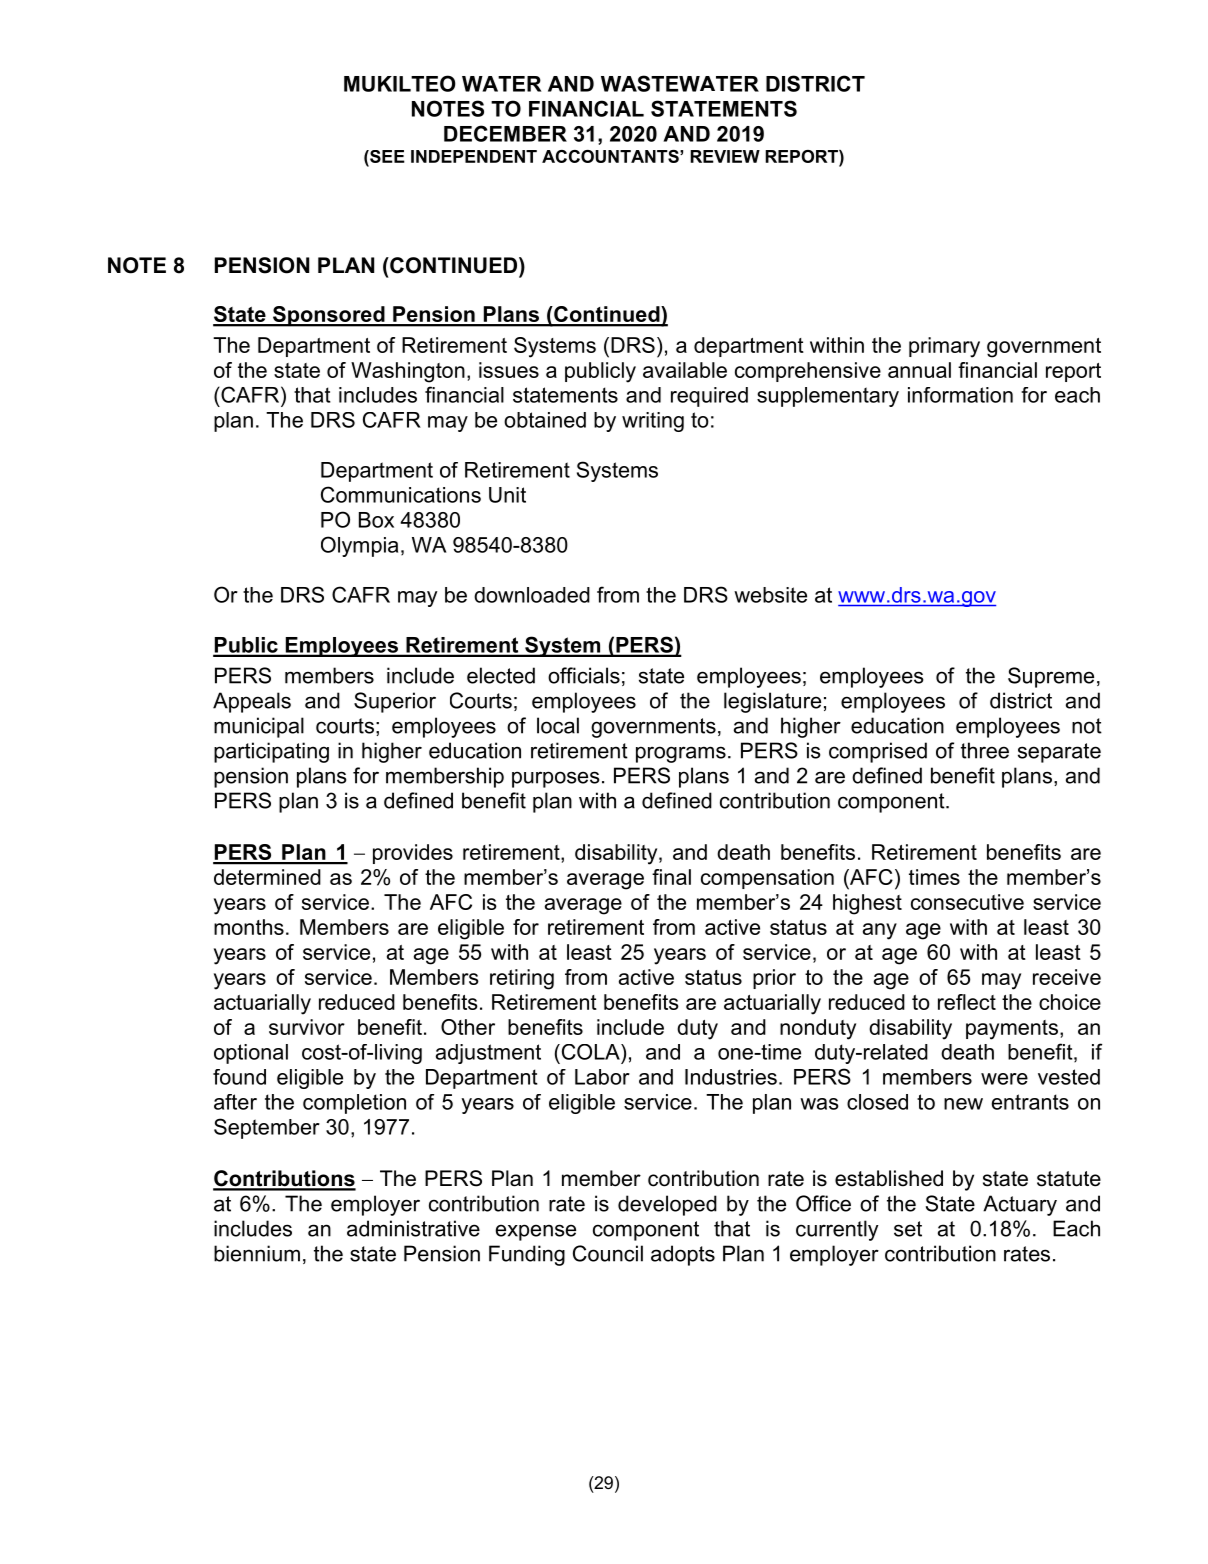 Image resolution: width=1208 pixels, height=1564 pixels. Describe the element at coordinates (725, 156) in the screenshot. I see `REVIEW` at that location.
